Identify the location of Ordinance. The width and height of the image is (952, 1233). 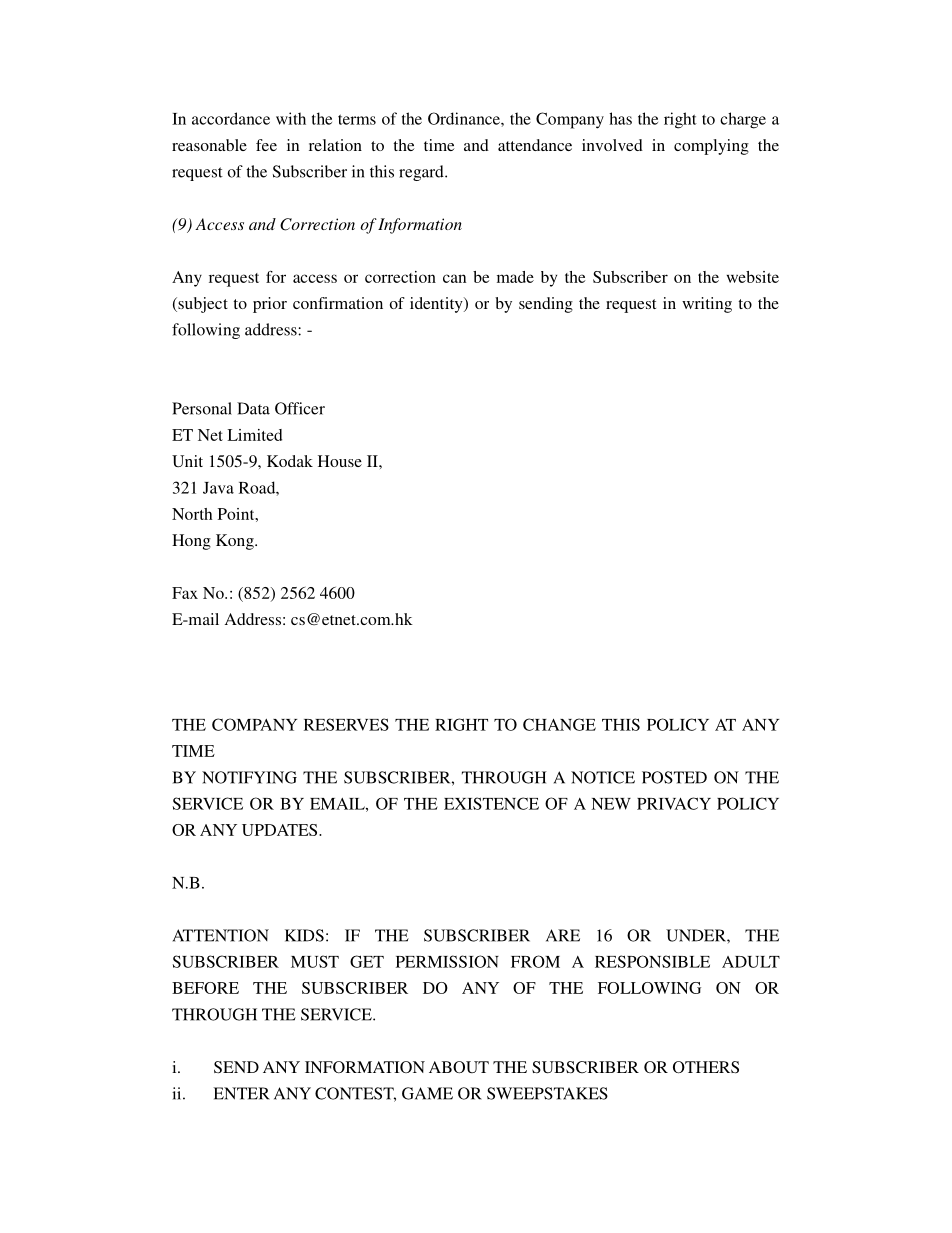
(465, 118).
